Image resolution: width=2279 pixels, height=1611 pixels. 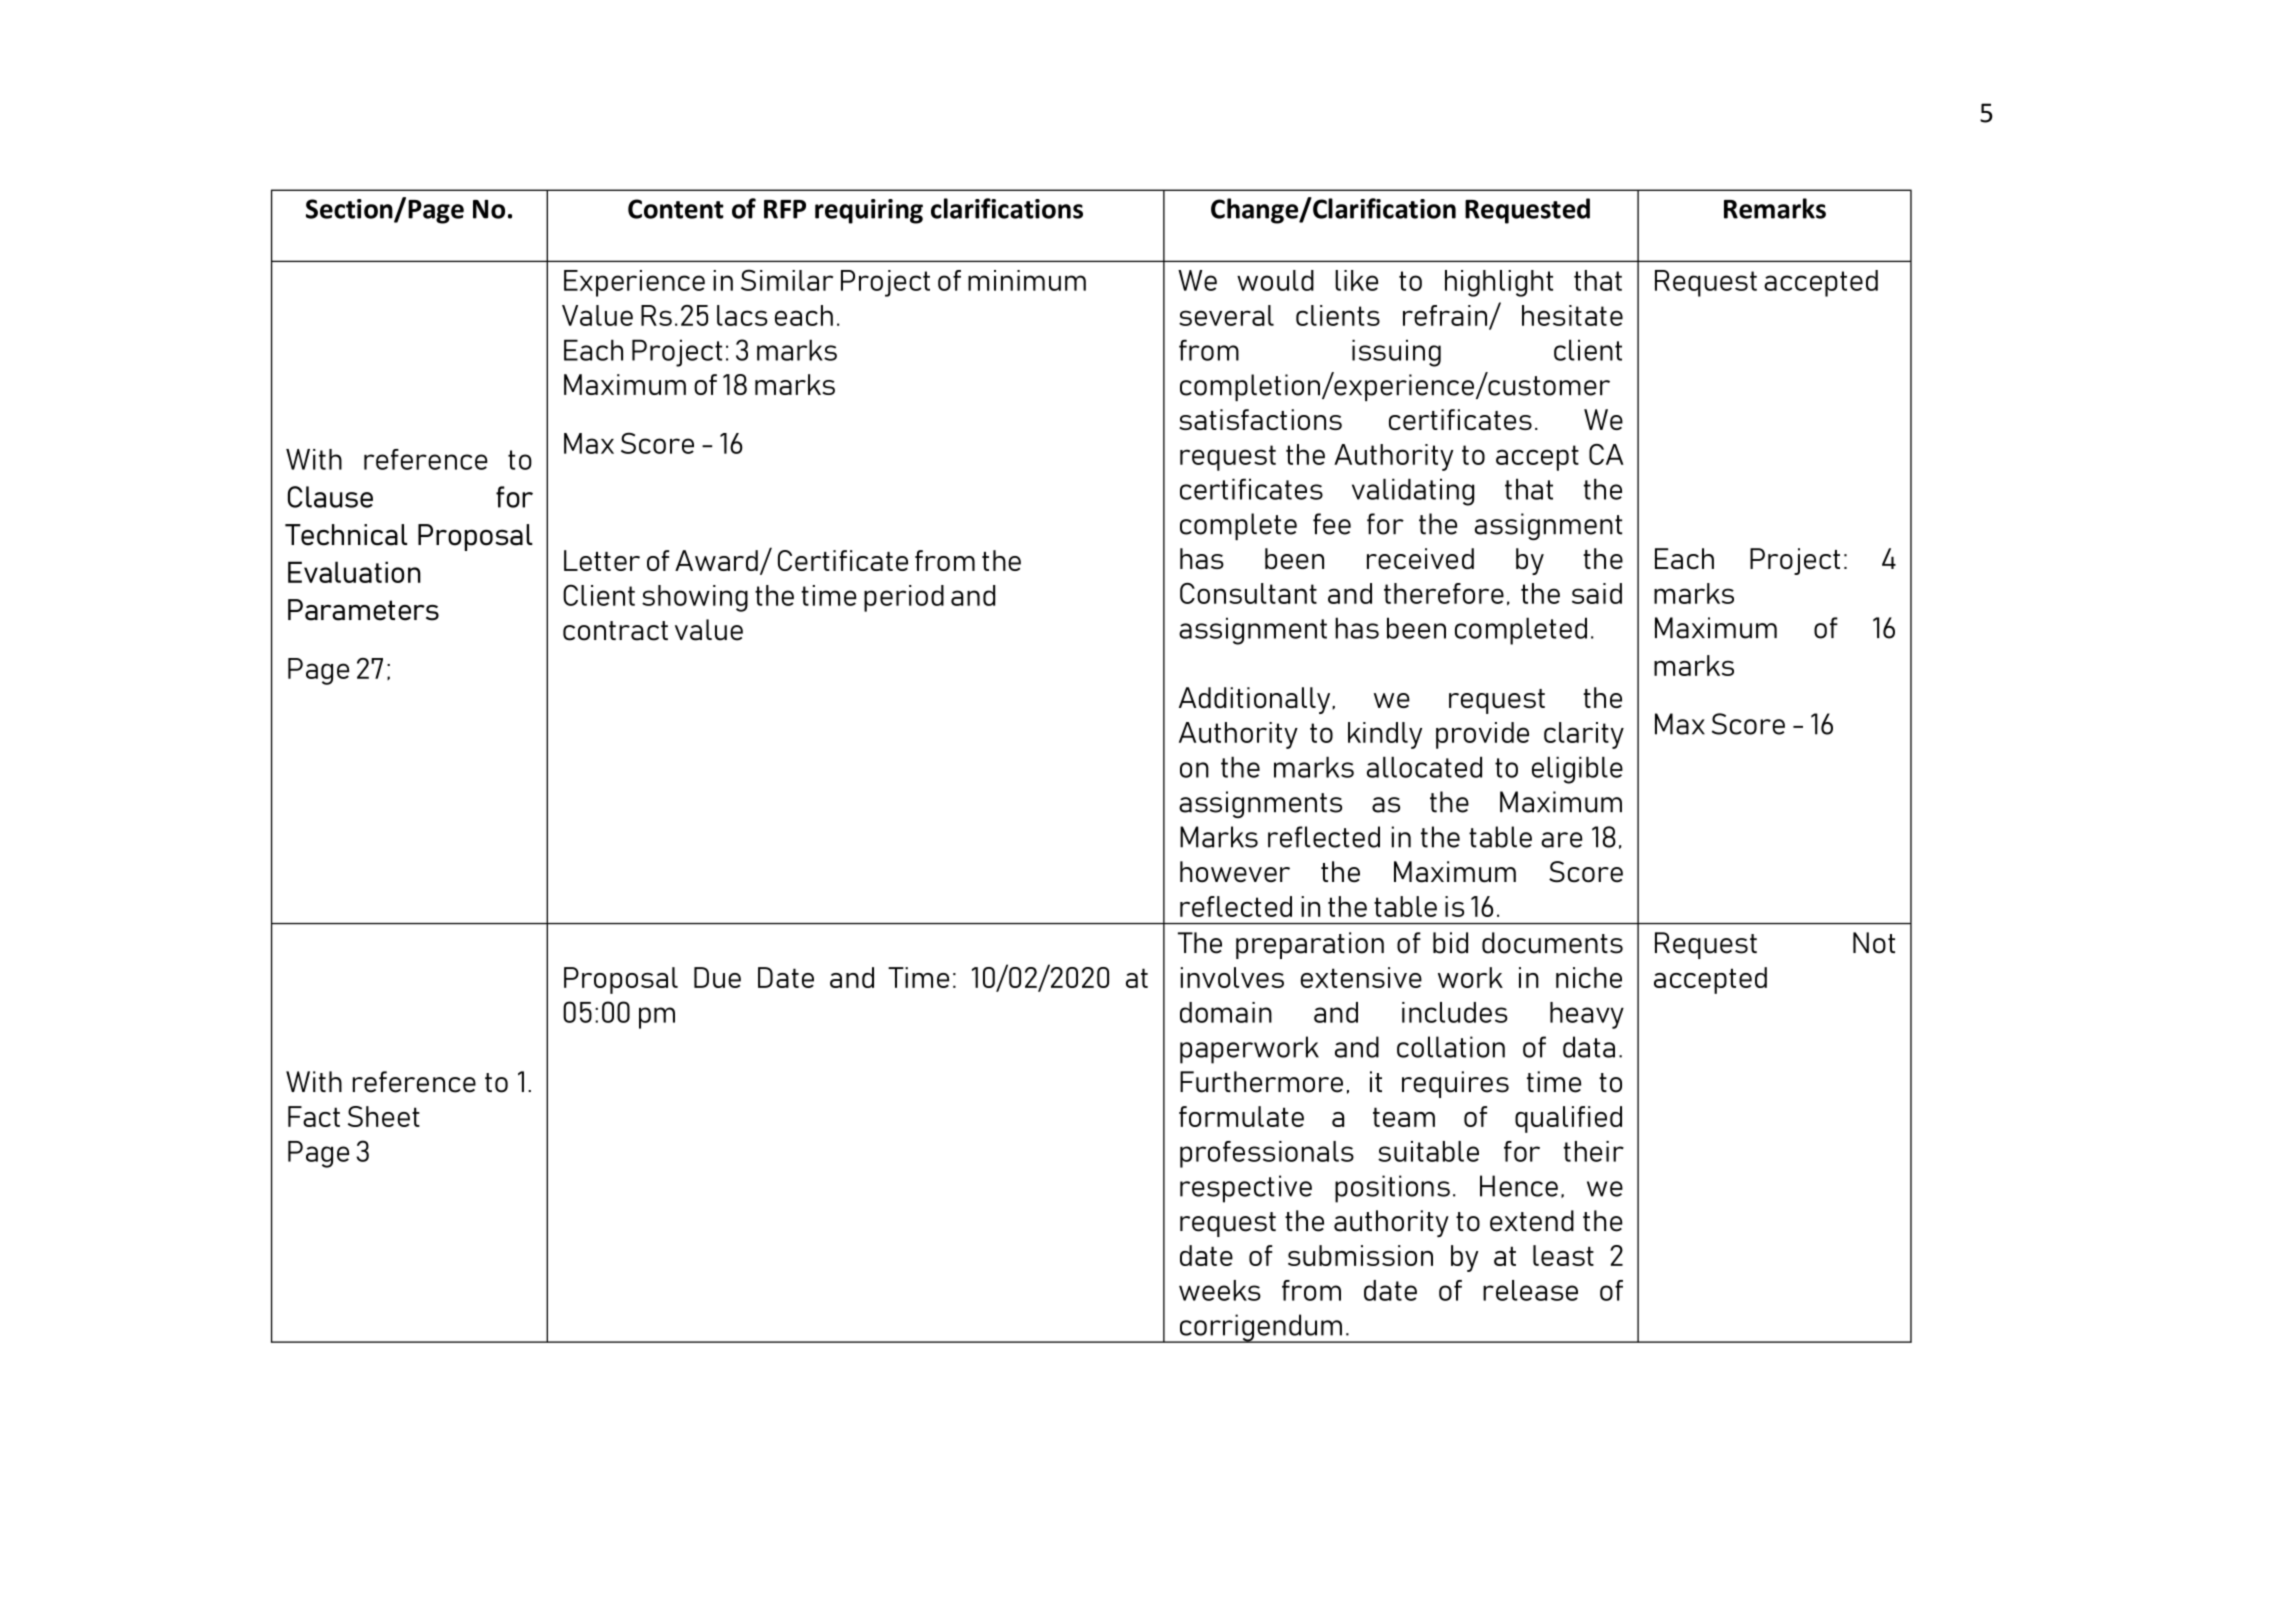 I want to click on weeks, so click(x=1220, y=1290).
